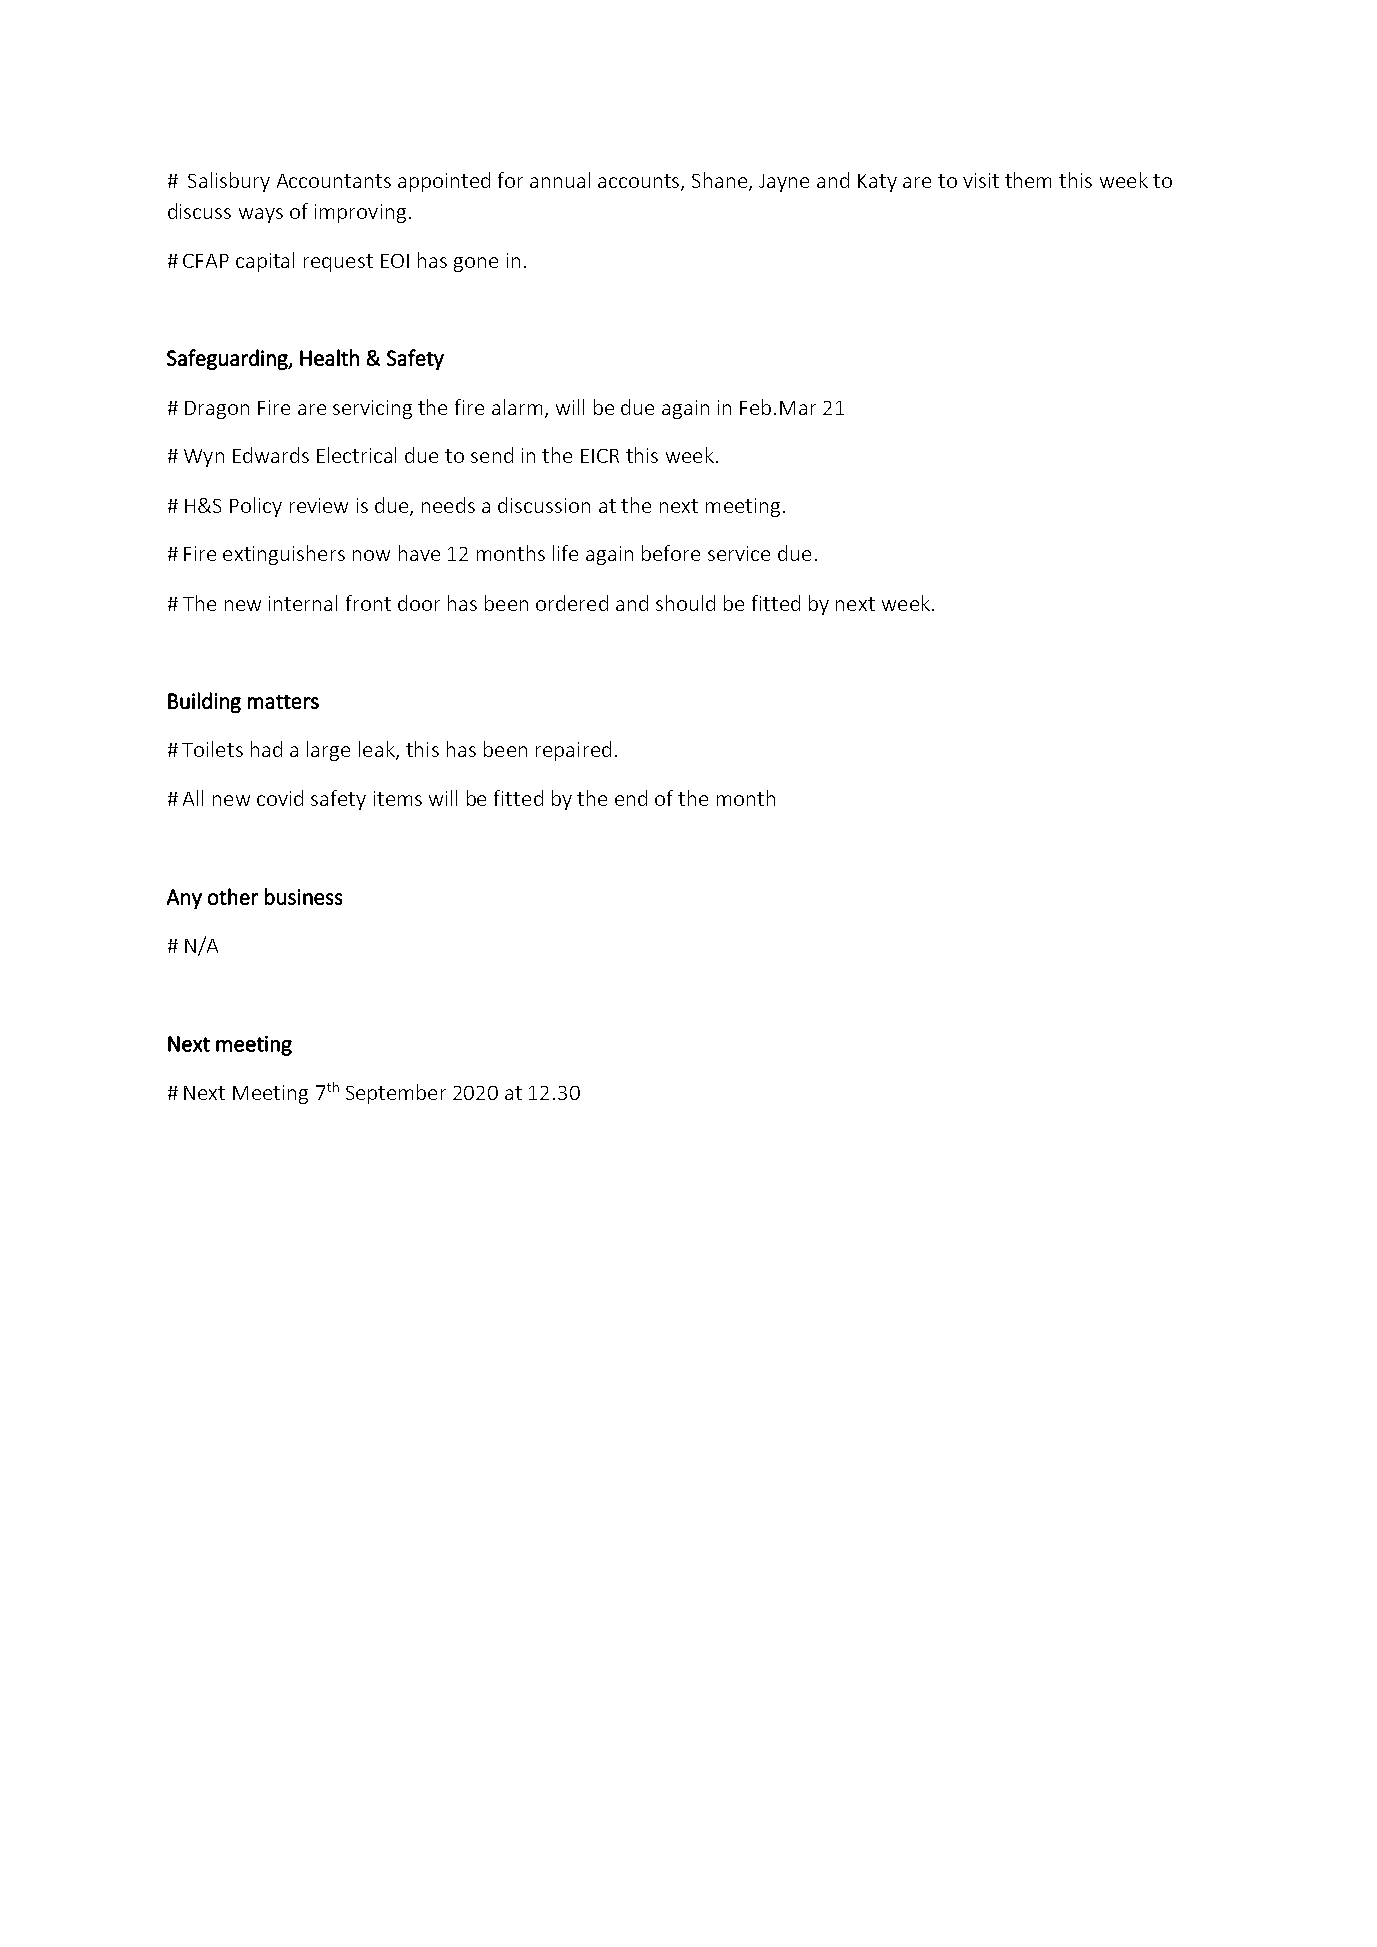 The image size is (1377, 1947). I want to click on ordered, so click(572, 603).
